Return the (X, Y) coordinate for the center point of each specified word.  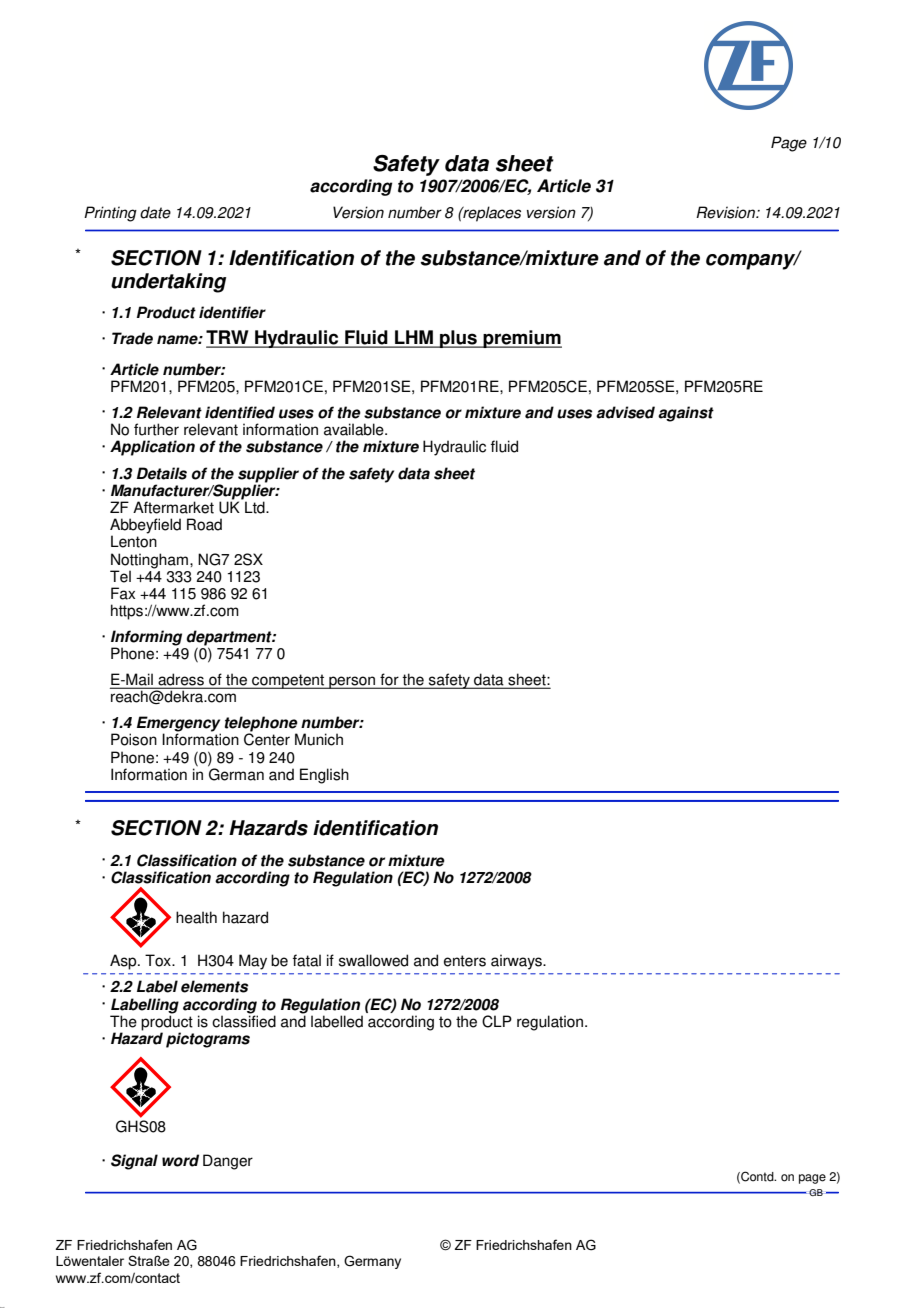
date (155, 212)
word (180, 1160)
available (355, 429)
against (686, 414)
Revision (726, 212)
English (324, 776)
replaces (491, 214)
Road (204, 524)
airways (517, 962)
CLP (497, 1021)
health (196, 917)
